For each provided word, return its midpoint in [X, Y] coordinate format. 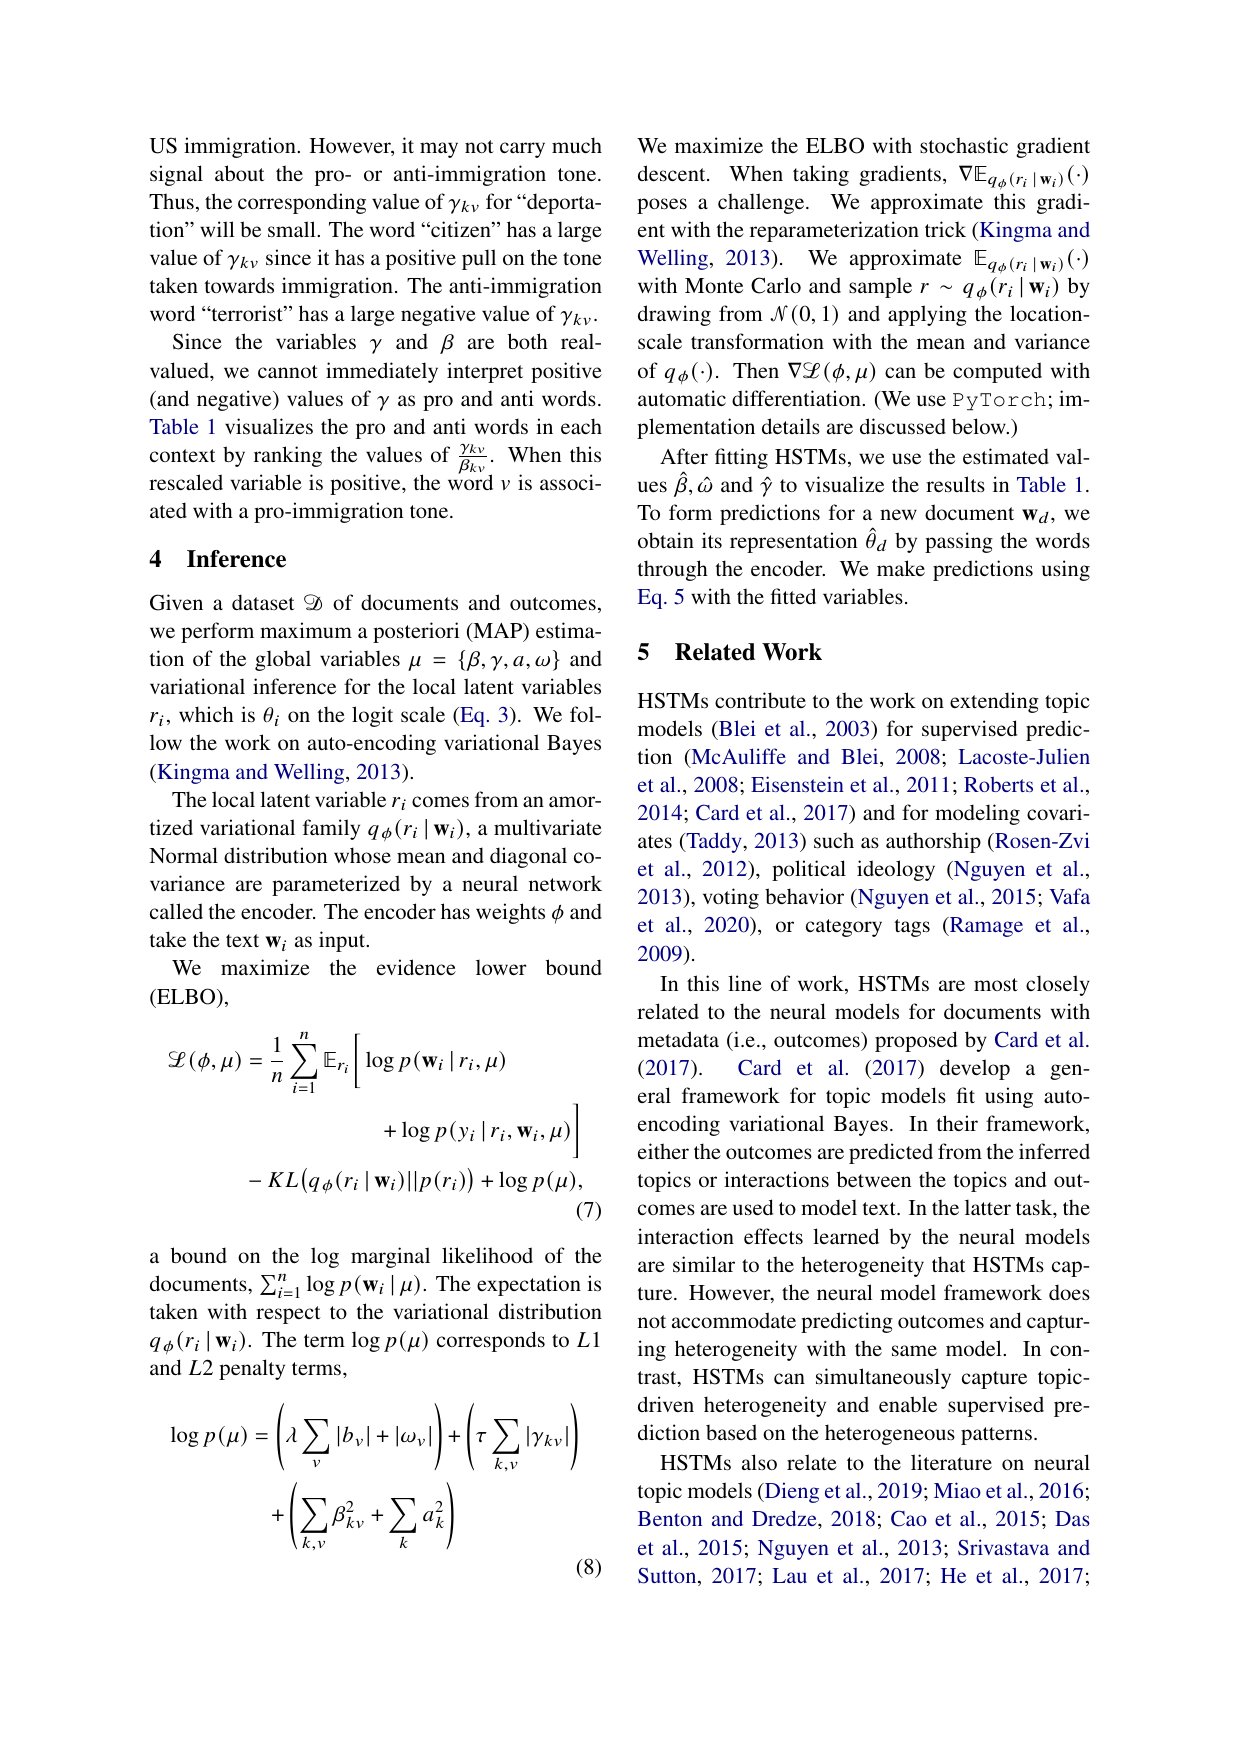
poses [662, 206]
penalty [252, 1369]
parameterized [336, 885]
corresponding [302, 203]
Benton [670, 1518]
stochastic [964, 145]
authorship [933, 842]
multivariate [548, 827]
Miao [957, 1490]
